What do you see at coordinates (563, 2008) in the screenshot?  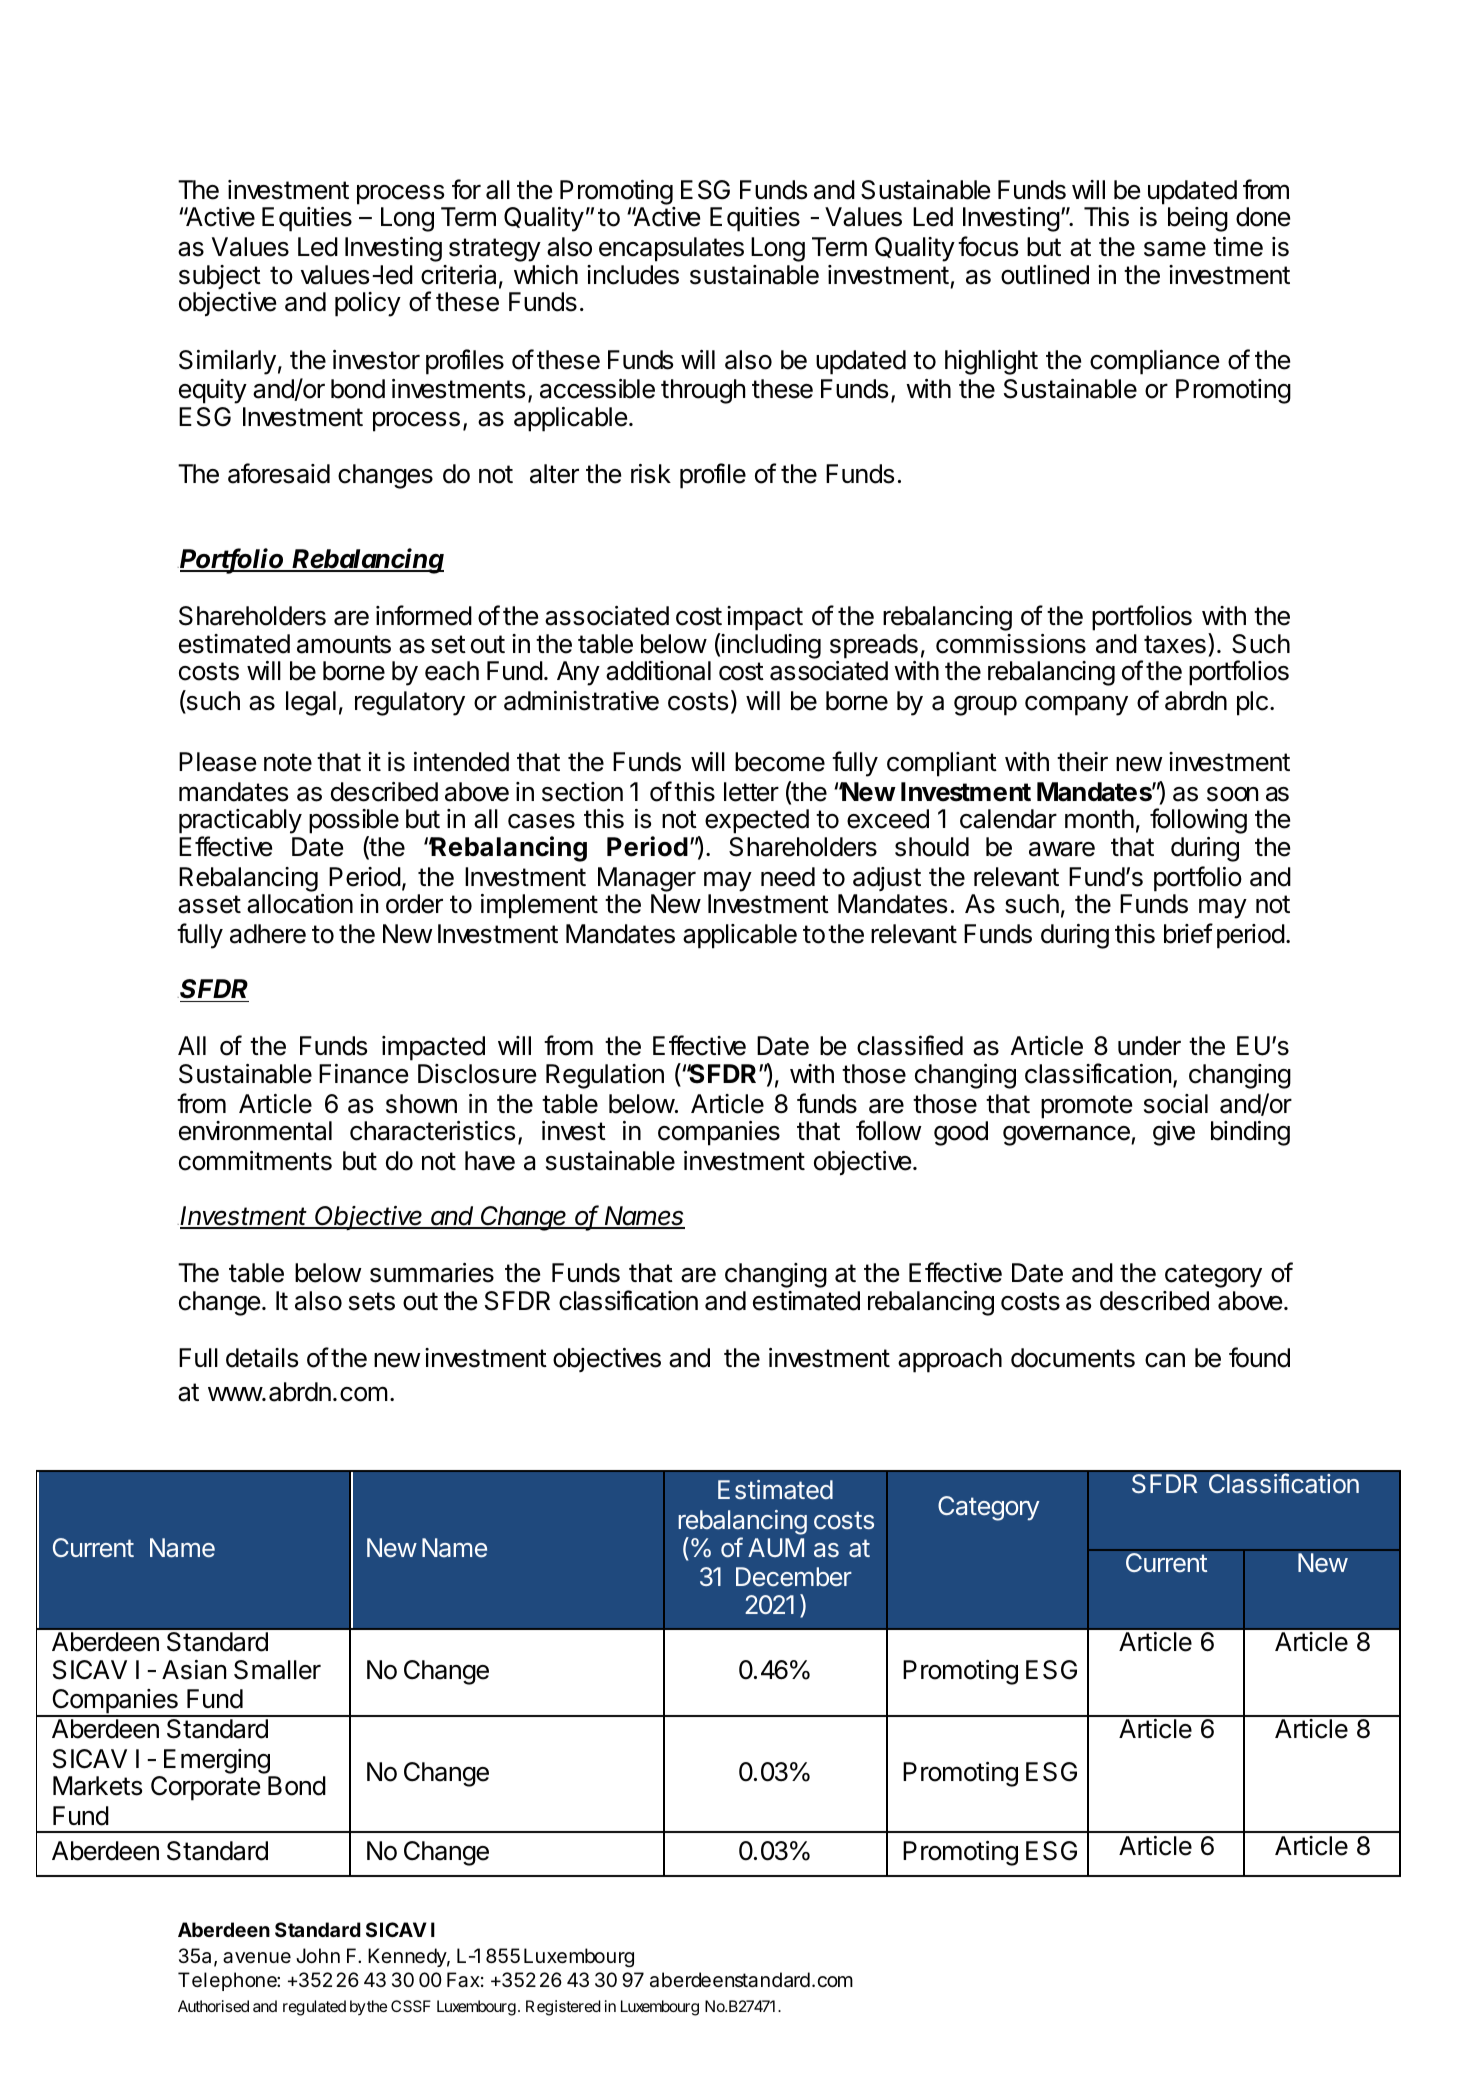 I see `Registered` at bounding box center [563, 2008].
